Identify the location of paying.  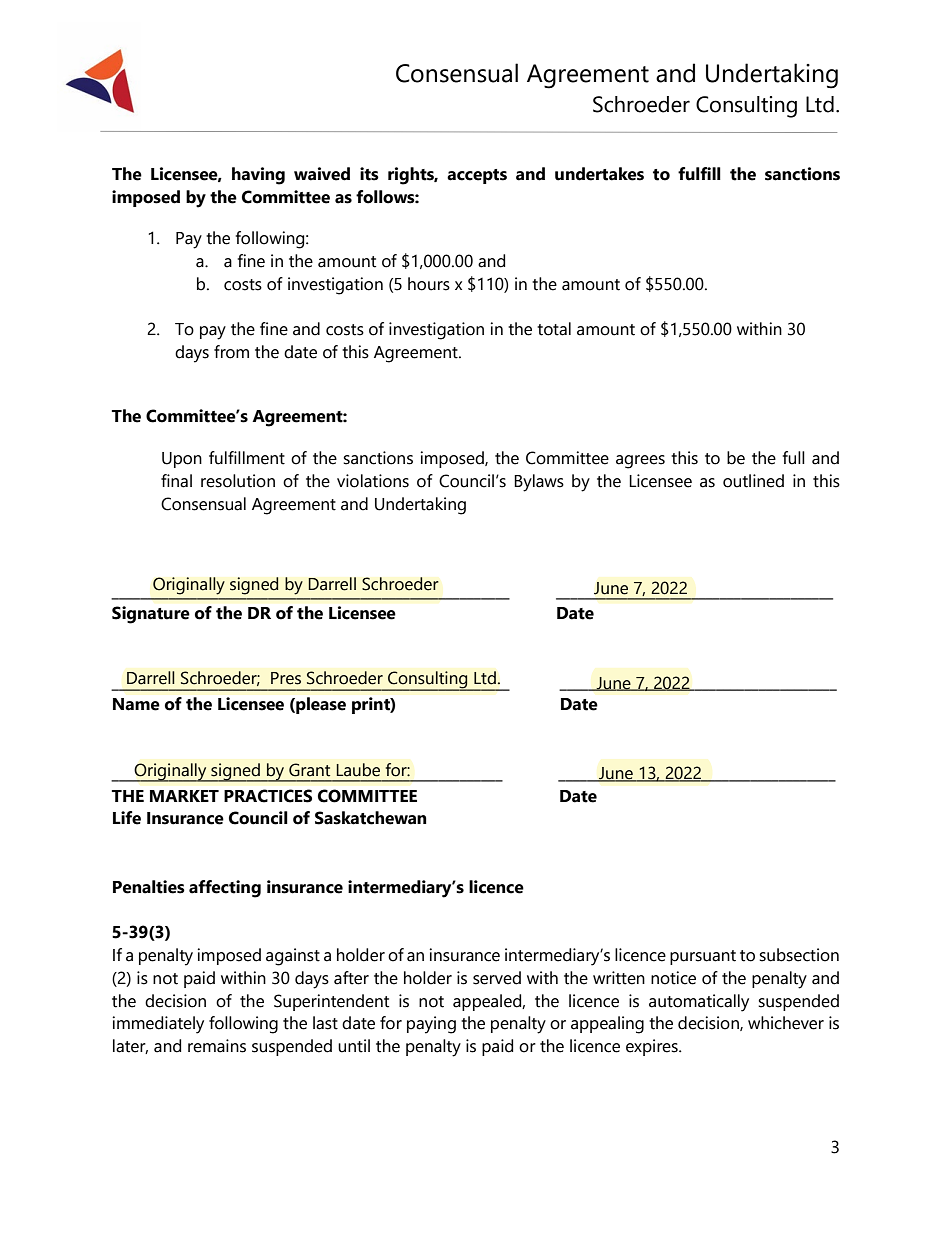
(431, 1025).
